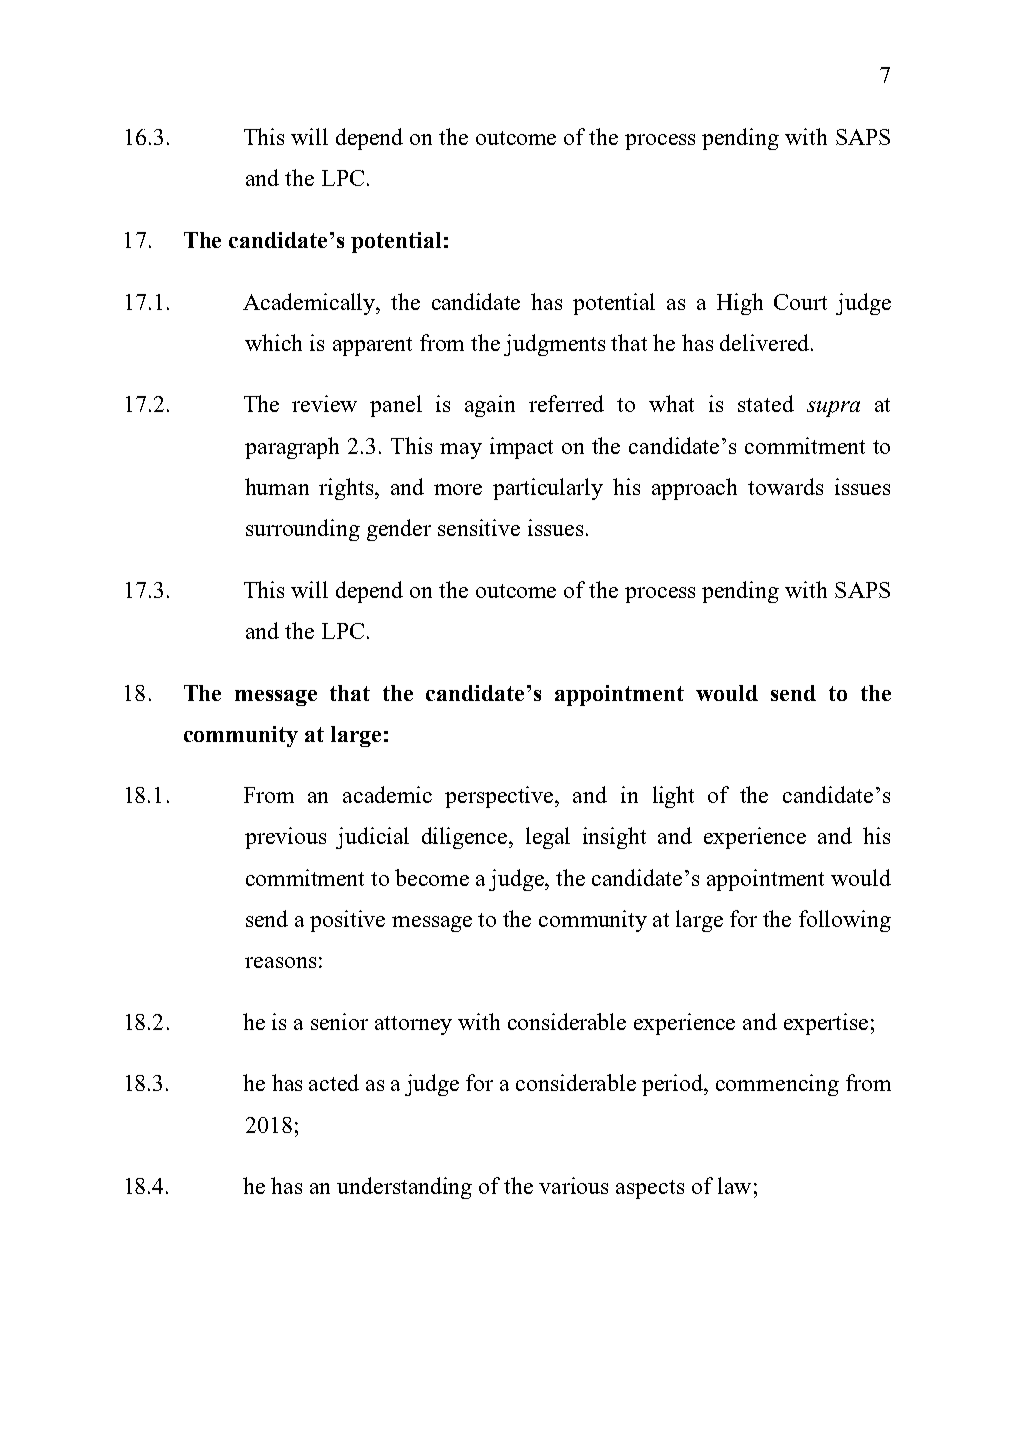  I want to click on understanding, so click(404, 1188).
